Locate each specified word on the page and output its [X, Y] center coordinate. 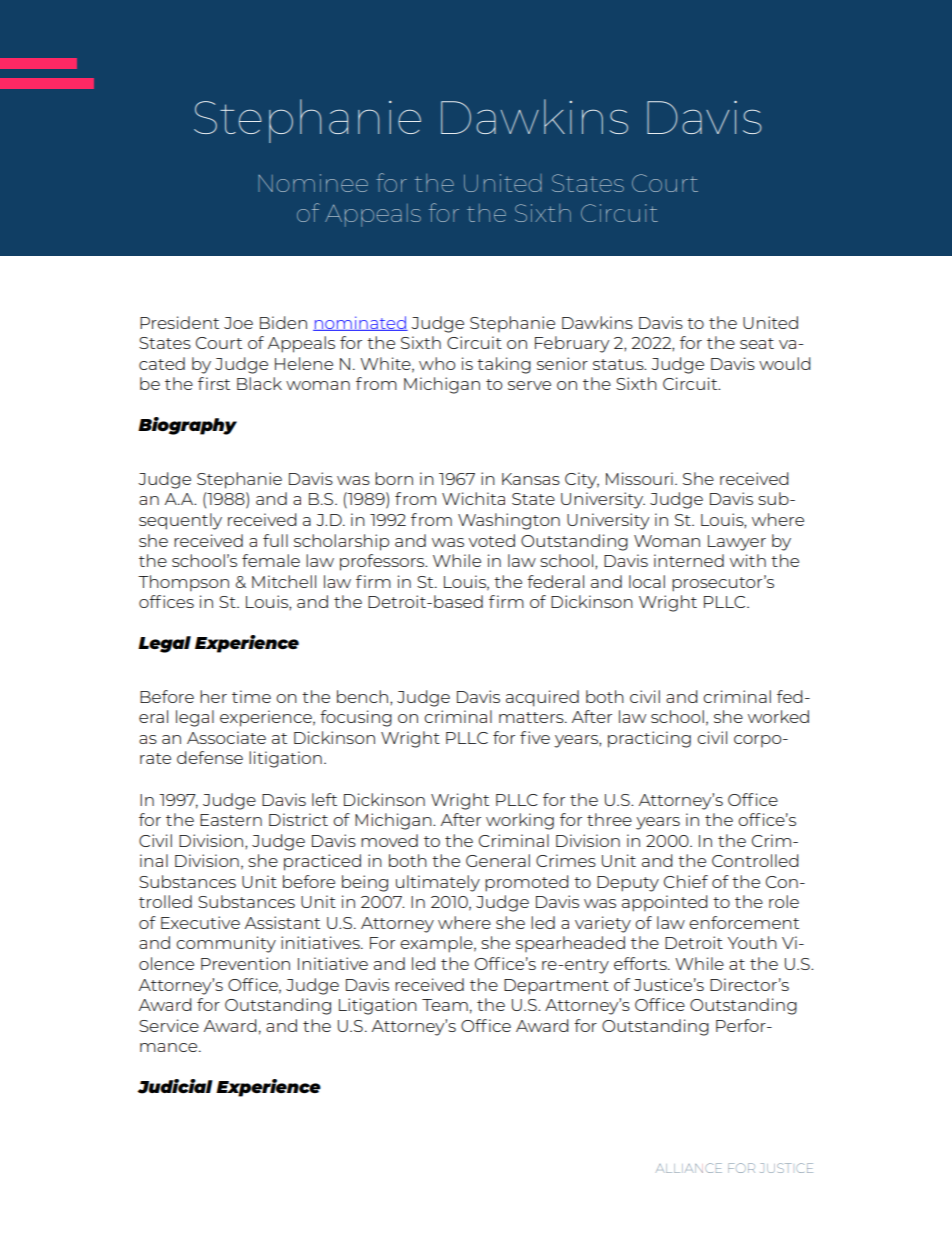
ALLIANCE [689, 1168]
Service [169, 1025]
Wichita [473, 498]
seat [757, 343]
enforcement [744, 922]
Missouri [639, 478]
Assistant [282, 922]
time [251, 696]
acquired [542, 698]
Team [445, 1005]
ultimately [438, 883]
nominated [360, 323]
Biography [187, 426]
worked [778, 716]
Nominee [313, 183]
